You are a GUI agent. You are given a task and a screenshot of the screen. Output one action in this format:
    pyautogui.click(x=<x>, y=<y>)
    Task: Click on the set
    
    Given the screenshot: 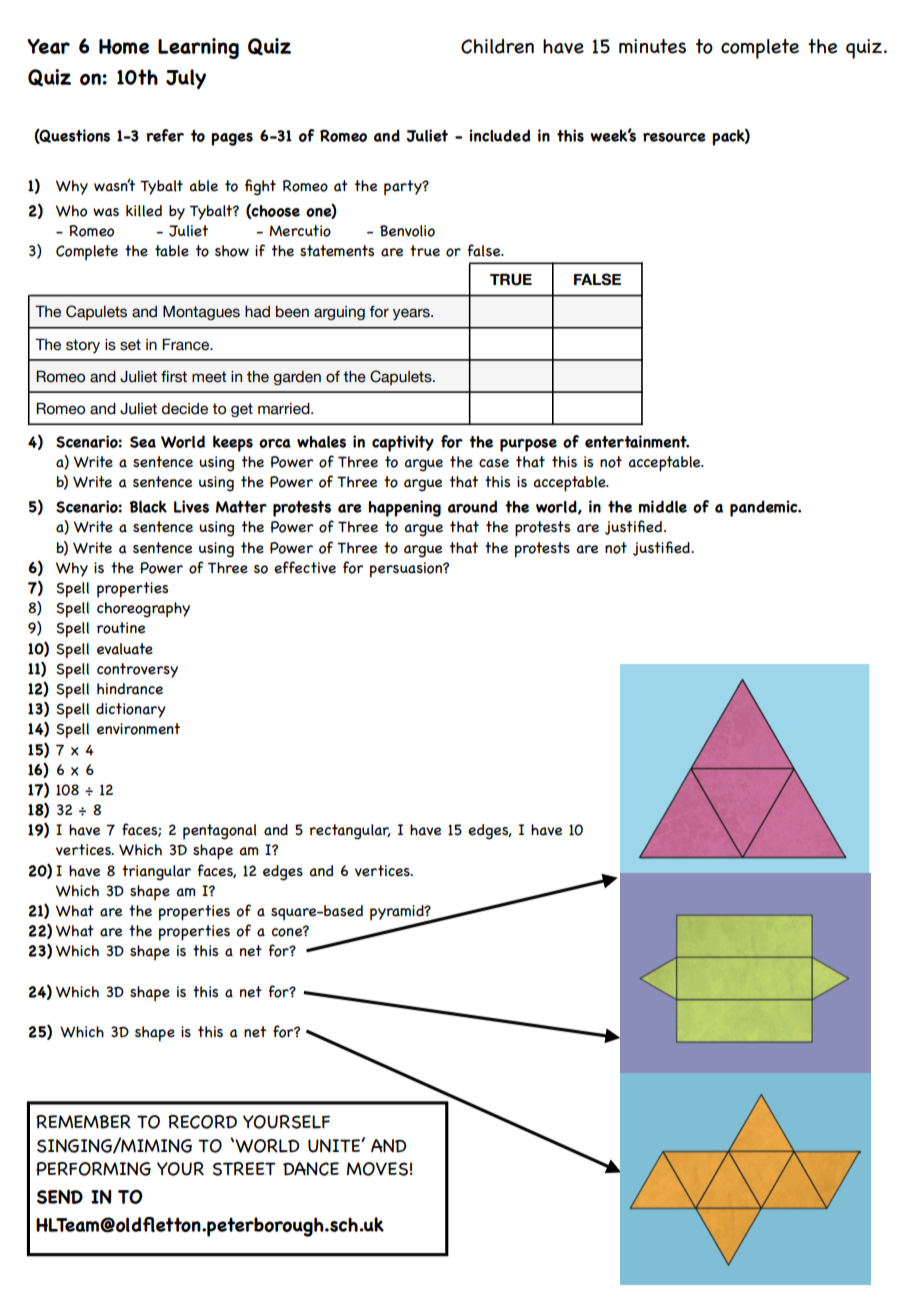 What is the action you would take?
    pyautogui.click(x=130, y=345)
